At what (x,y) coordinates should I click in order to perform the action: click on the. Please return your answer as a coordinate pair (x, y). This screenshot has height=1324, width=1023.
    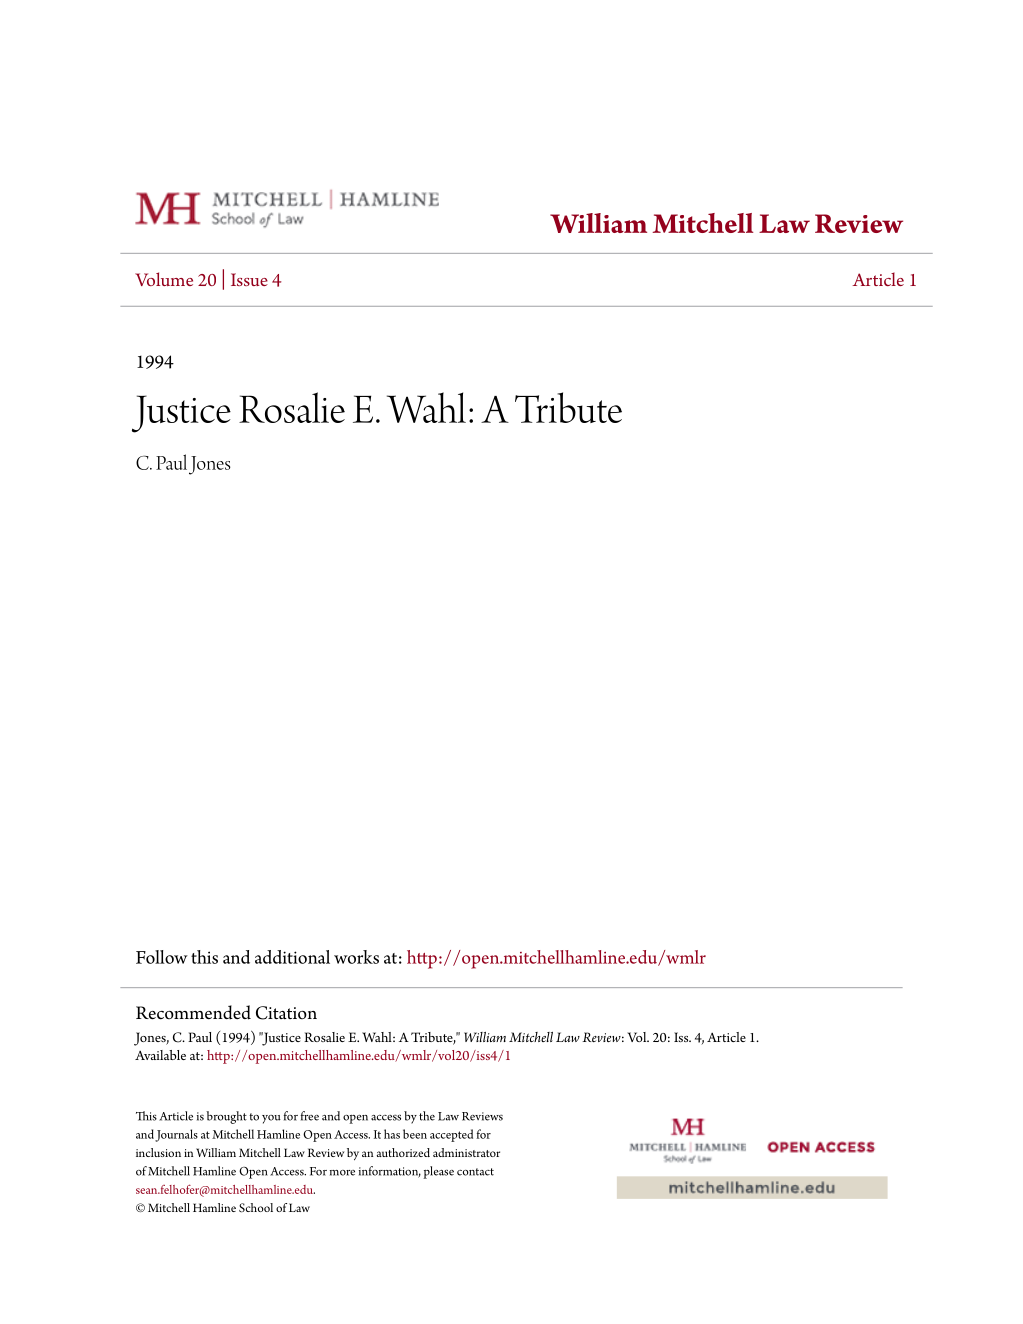
    Looking at the image, I should click on (427, 1116).
